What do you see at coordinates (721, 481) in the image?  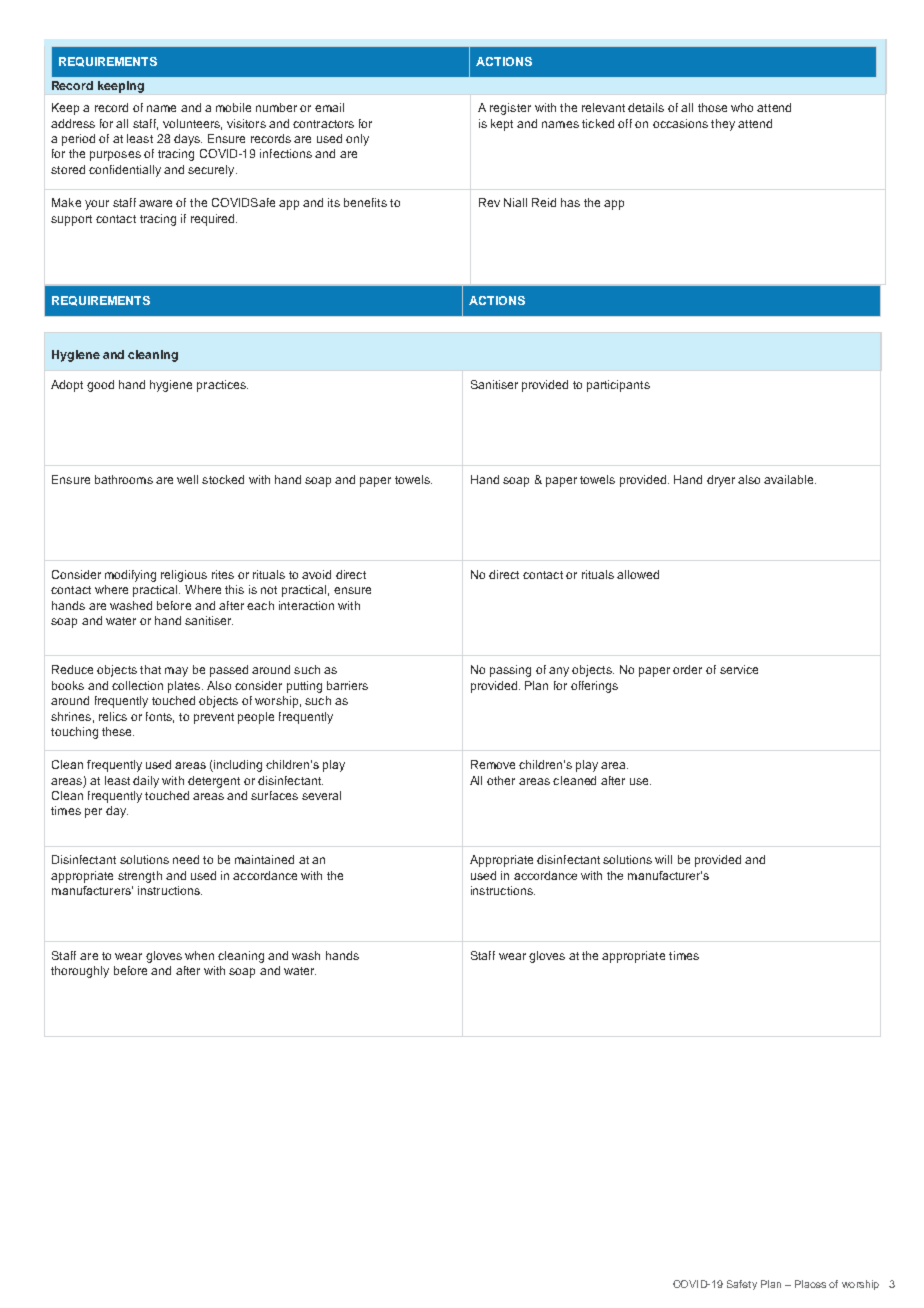 I see `dryer` at bounding box center [721, 481].
